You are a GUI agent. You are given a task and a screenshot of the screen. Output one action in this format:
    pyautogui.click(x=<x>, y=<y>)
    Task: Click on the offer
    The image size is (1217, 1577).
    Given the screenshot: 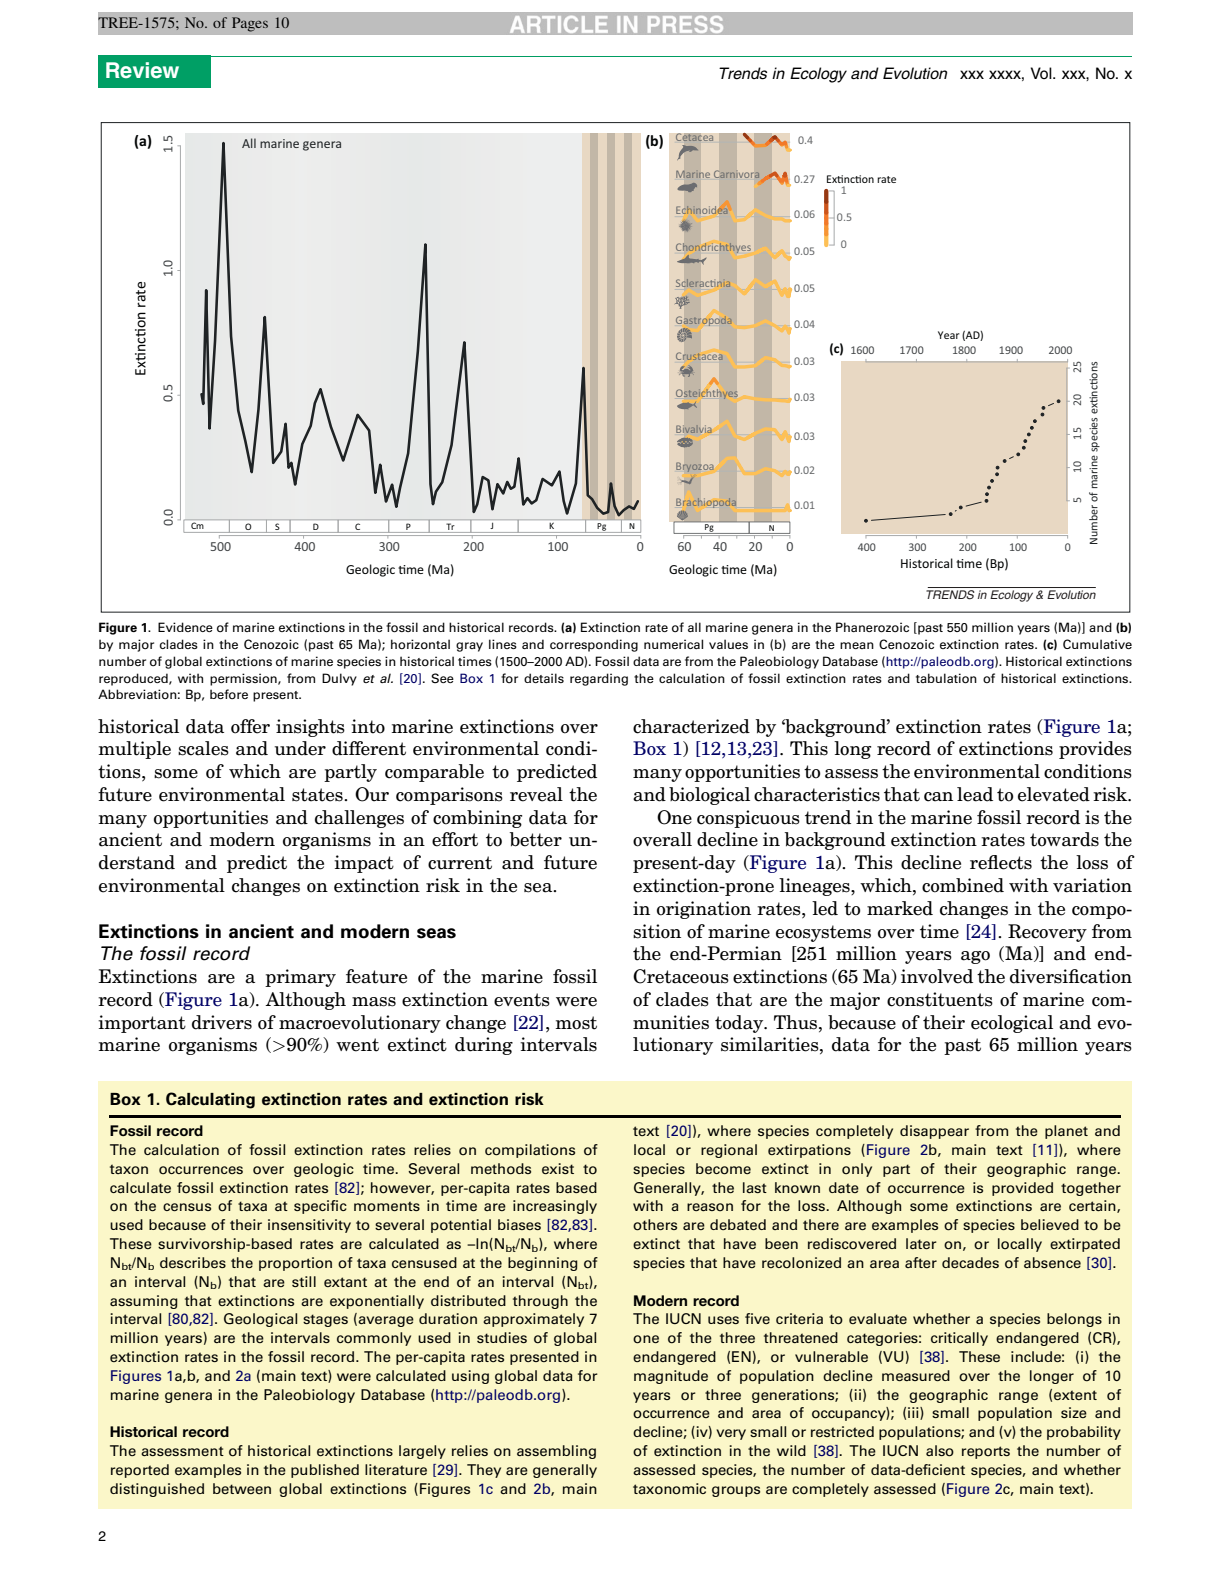 What is the action you would take?
    pyautogui.click(x=250, y=726)
